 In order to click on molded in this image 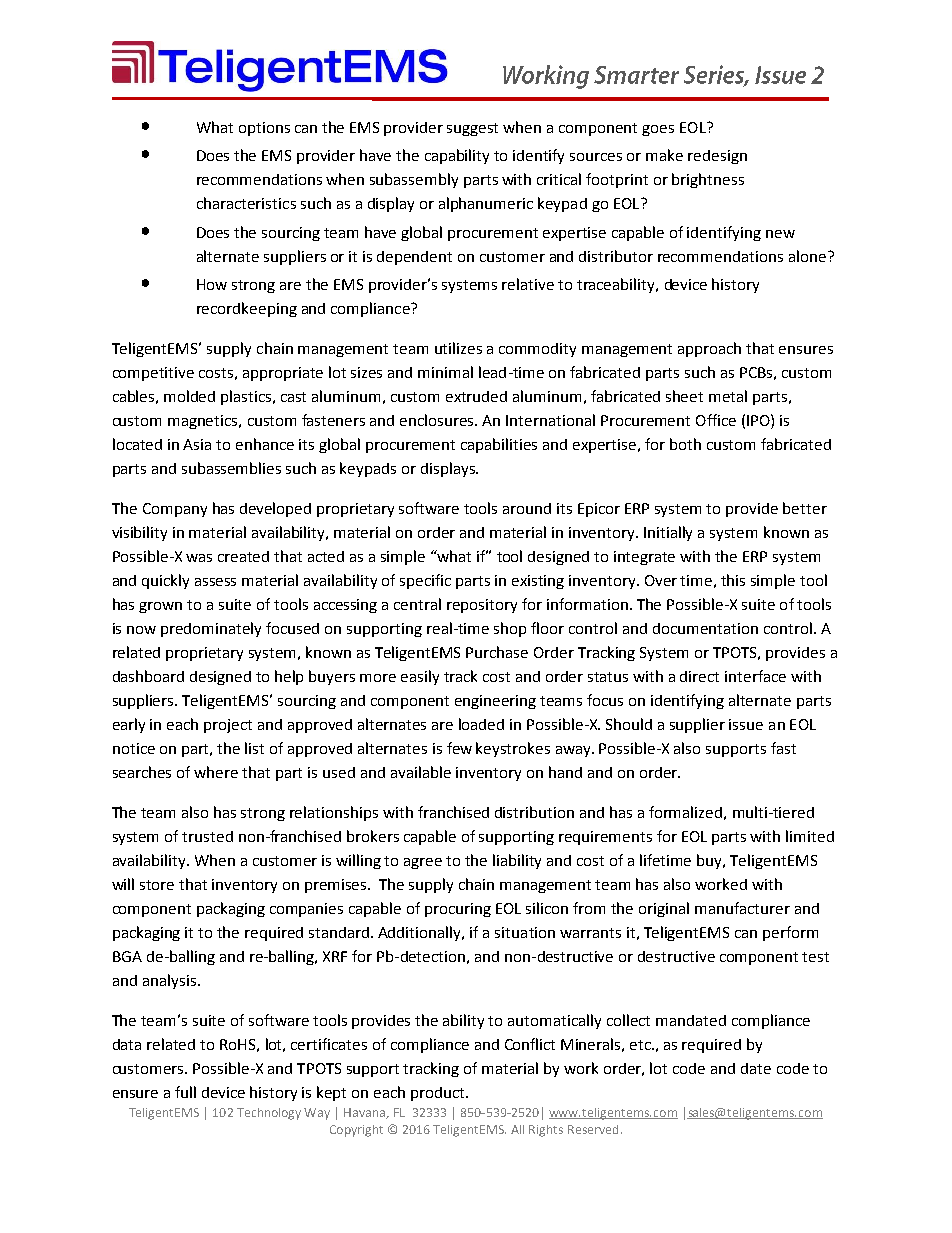, I will do `click(189, 396)`.
